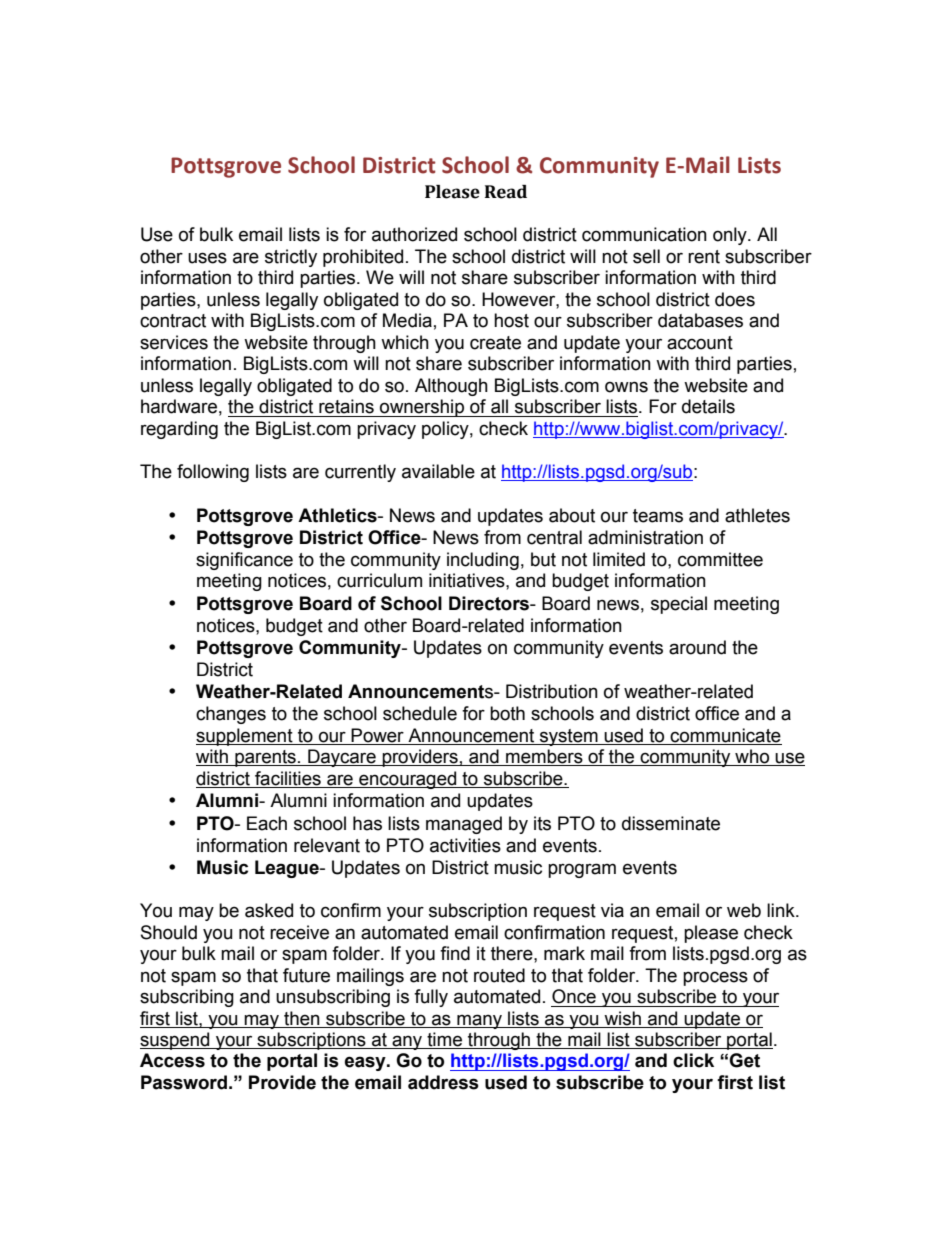 The width and height of the screenshot is (952, 1233). Describe the element at coordinates (184, 1082) in the screenshot. I see `Password` at that location.
